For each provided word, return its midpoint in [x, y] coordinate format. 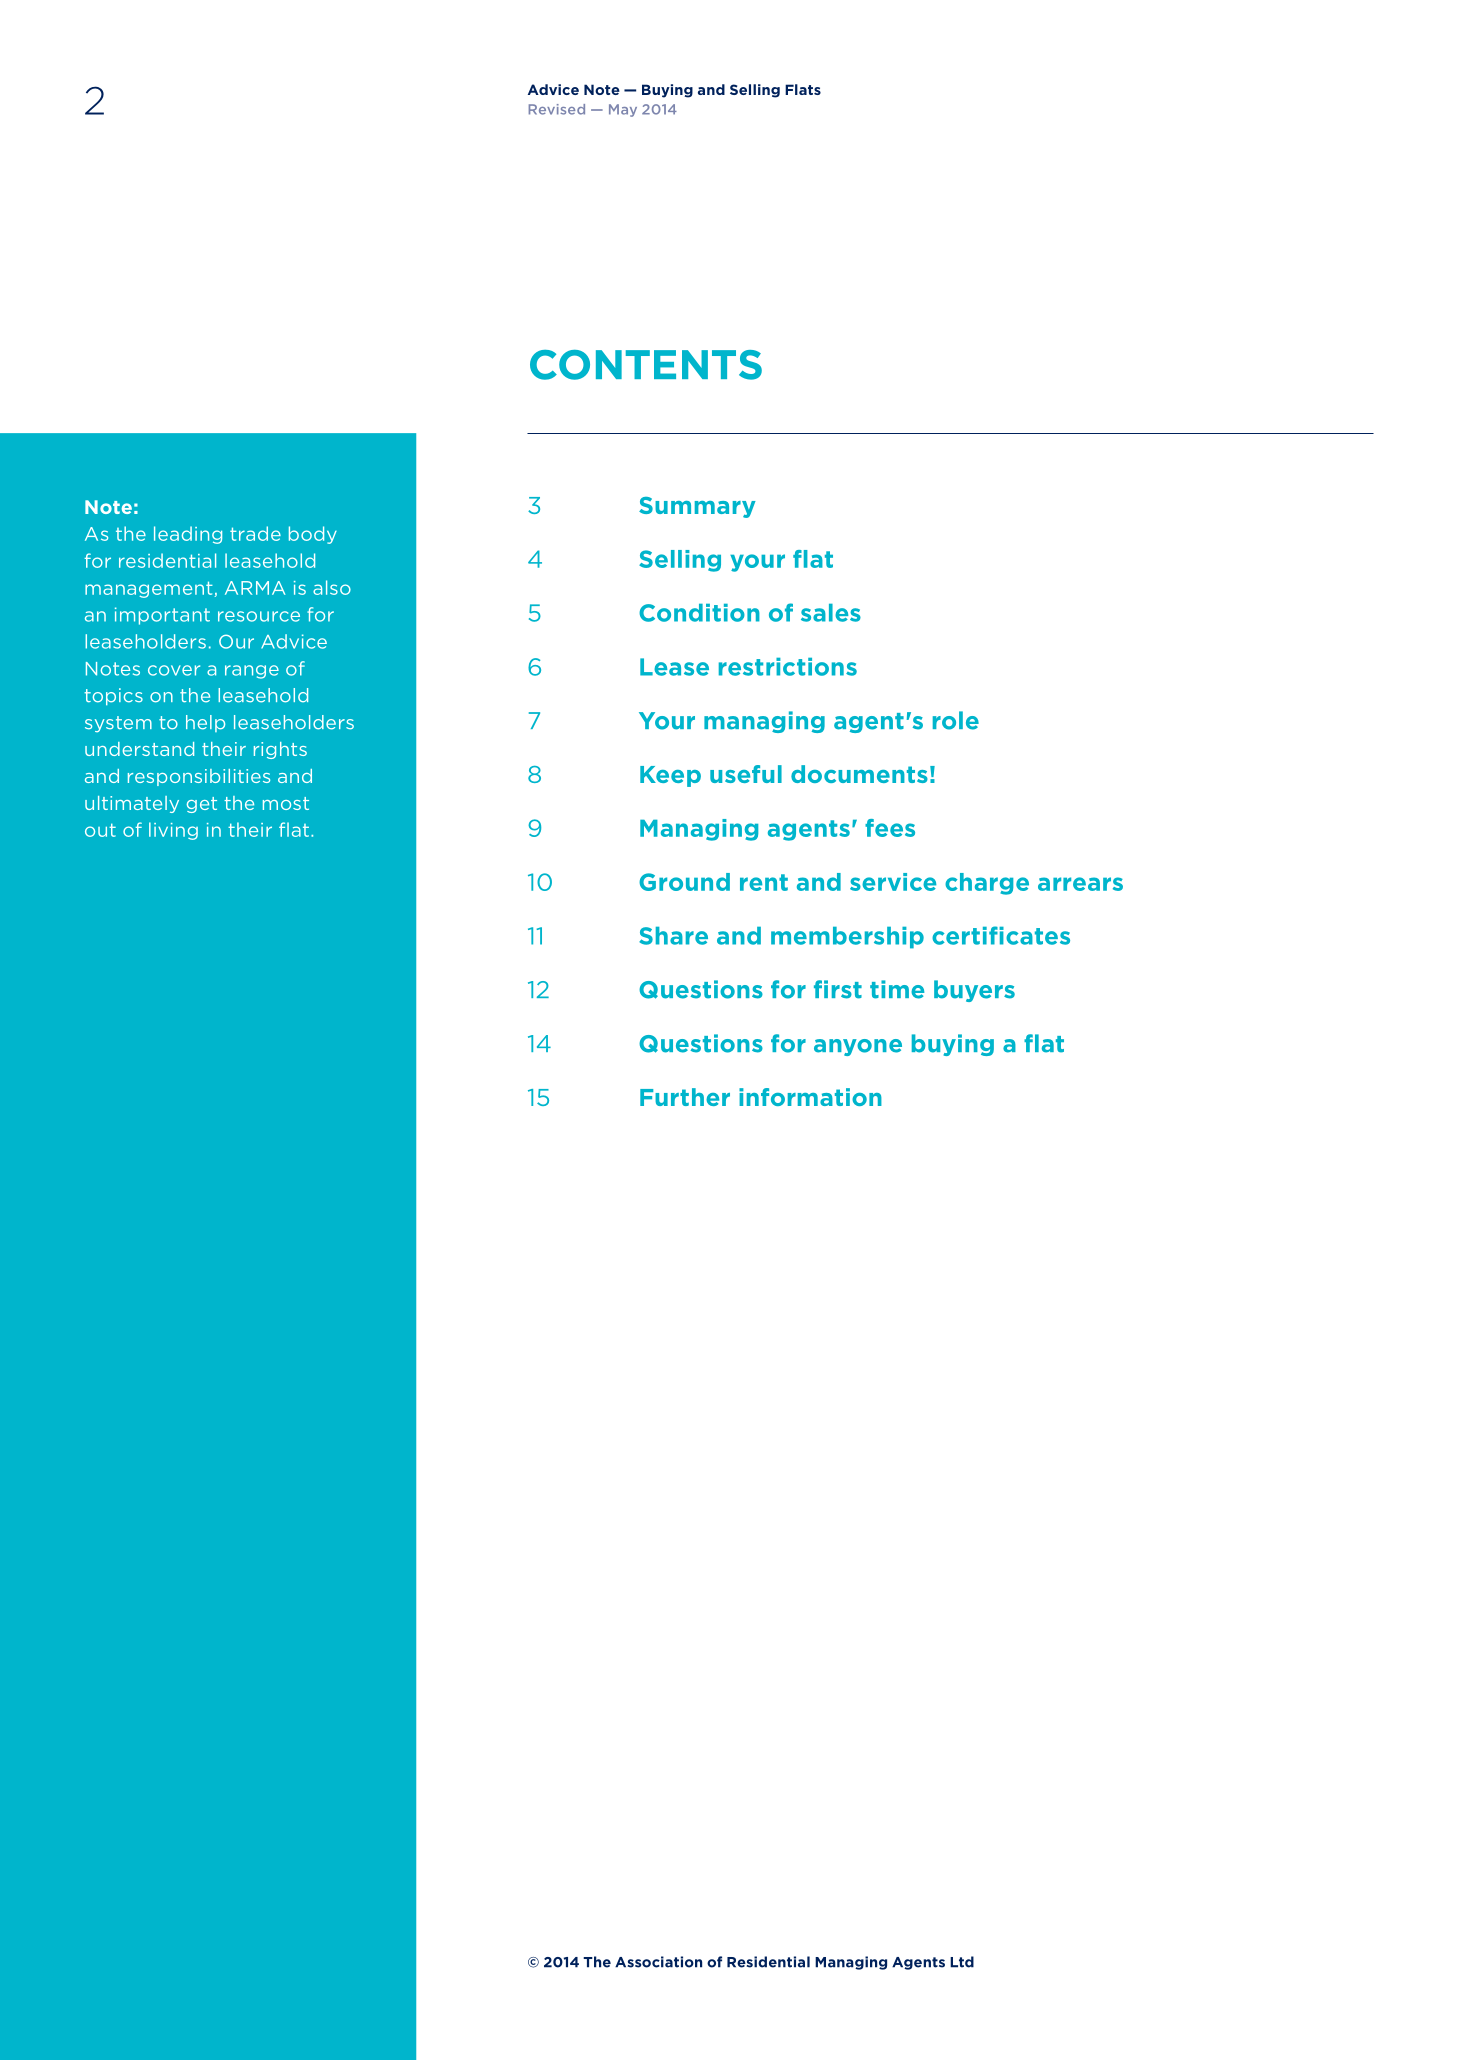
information [810, 1097]
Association [658, 1962]
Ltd [962, 1962]
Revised [557, 109]
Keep [670, 776]
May [623, 110]
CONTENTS [646, 365]
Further [685, 1097]
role [956, 720]
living [173, 831]
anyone [858, 1047]
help [205, 723]
